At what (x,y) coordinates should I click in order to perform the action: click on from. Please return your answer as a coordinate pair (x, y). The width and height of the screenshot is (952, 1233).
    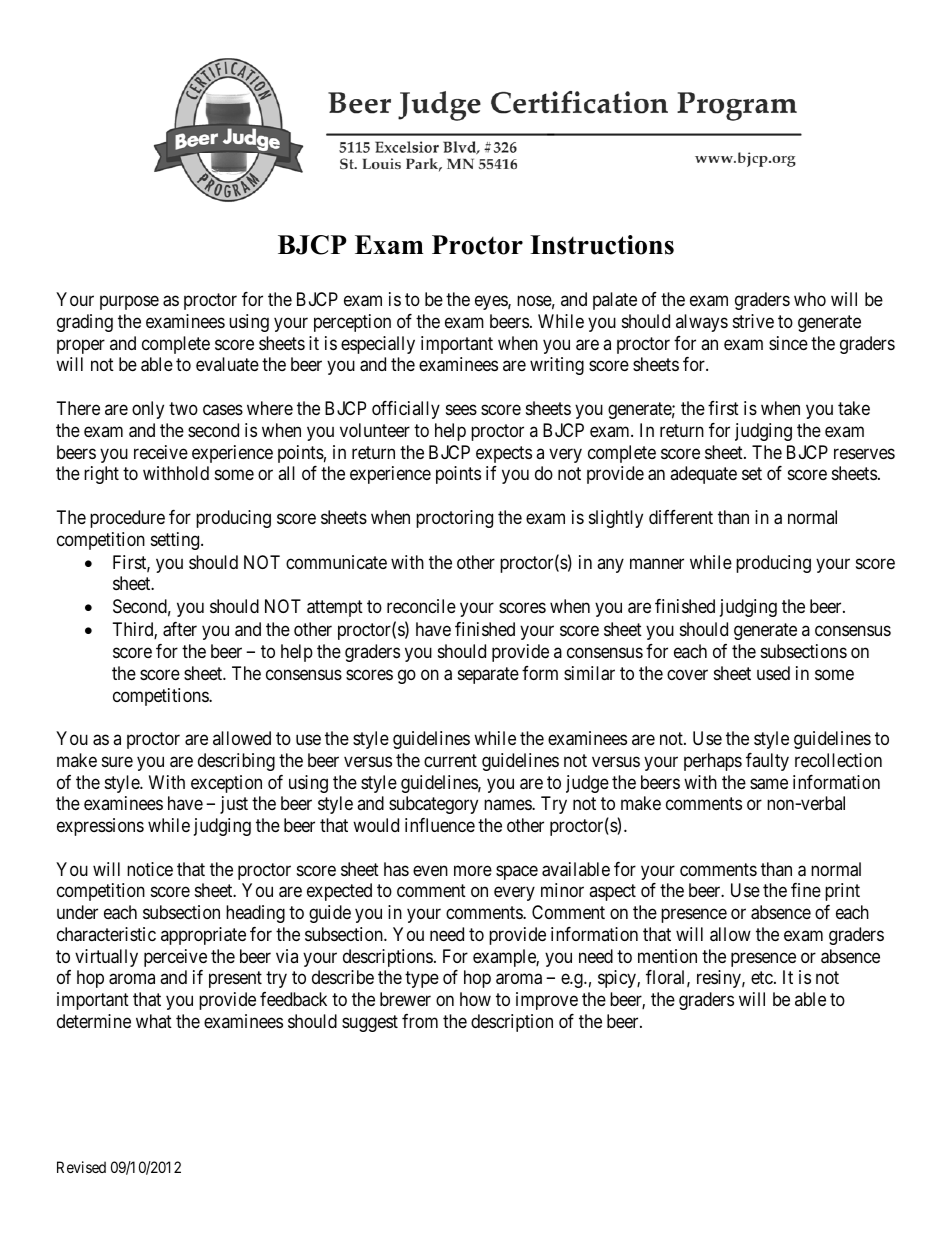
    Looking at the image, I should click on (420, 1021).
